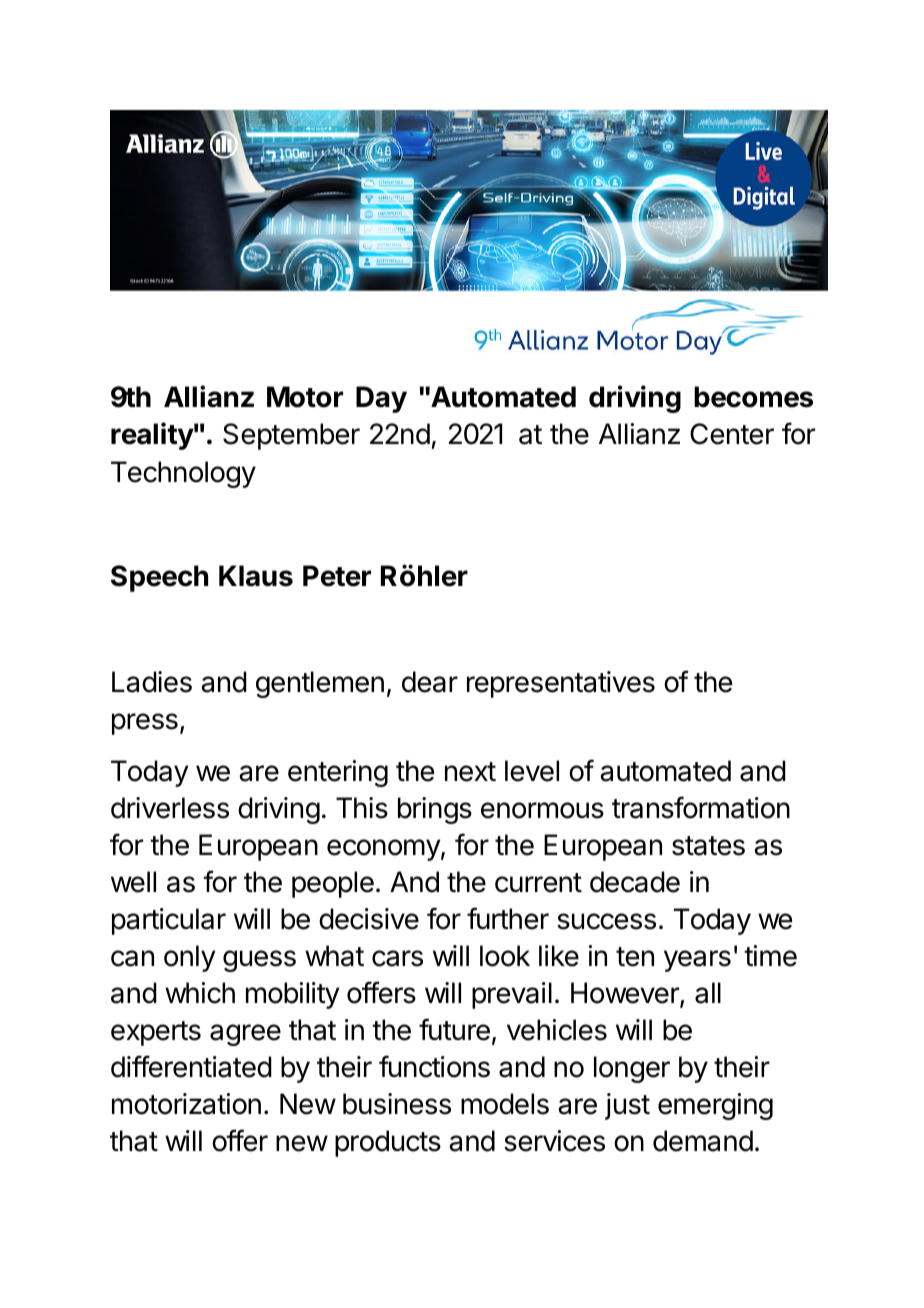  What do you see at coordinates (430, 682) in the page?
I see `dear` at bounding box center [430, 682].
